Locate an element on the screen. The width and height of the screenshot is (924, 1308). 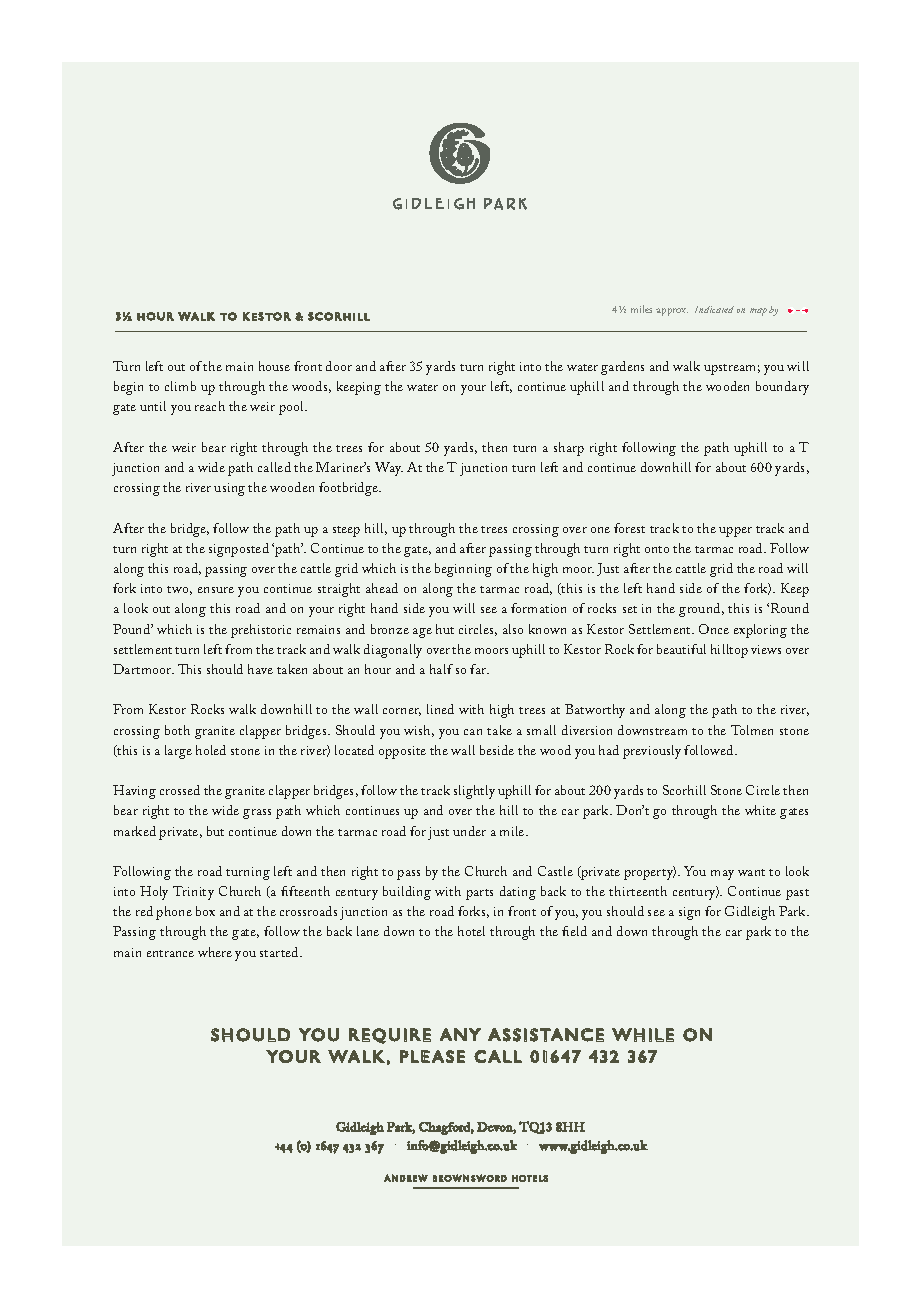
where is located at coordinates (215, 952).
